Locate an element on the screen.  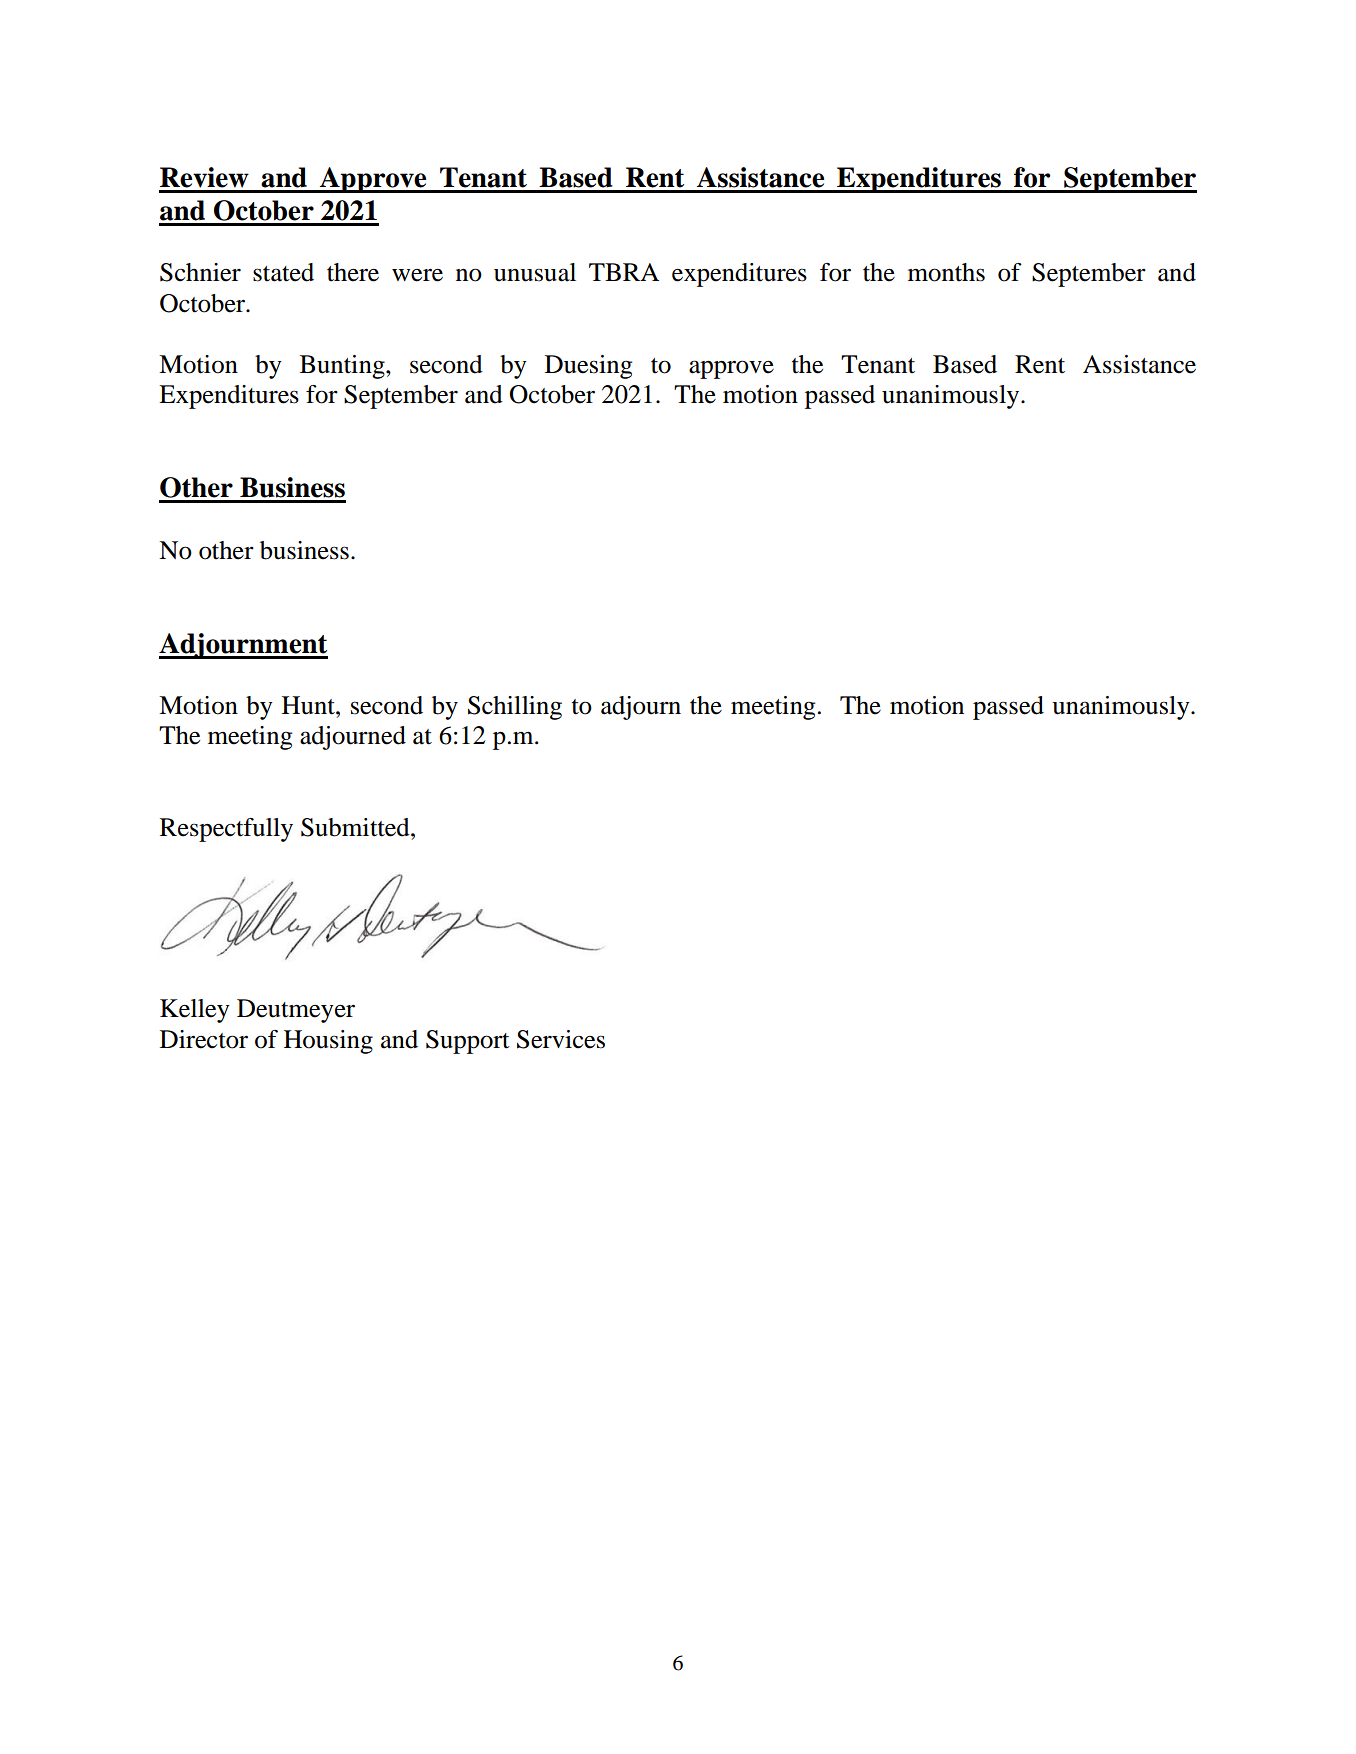
Submitted is located at coordinates (356, 827).
